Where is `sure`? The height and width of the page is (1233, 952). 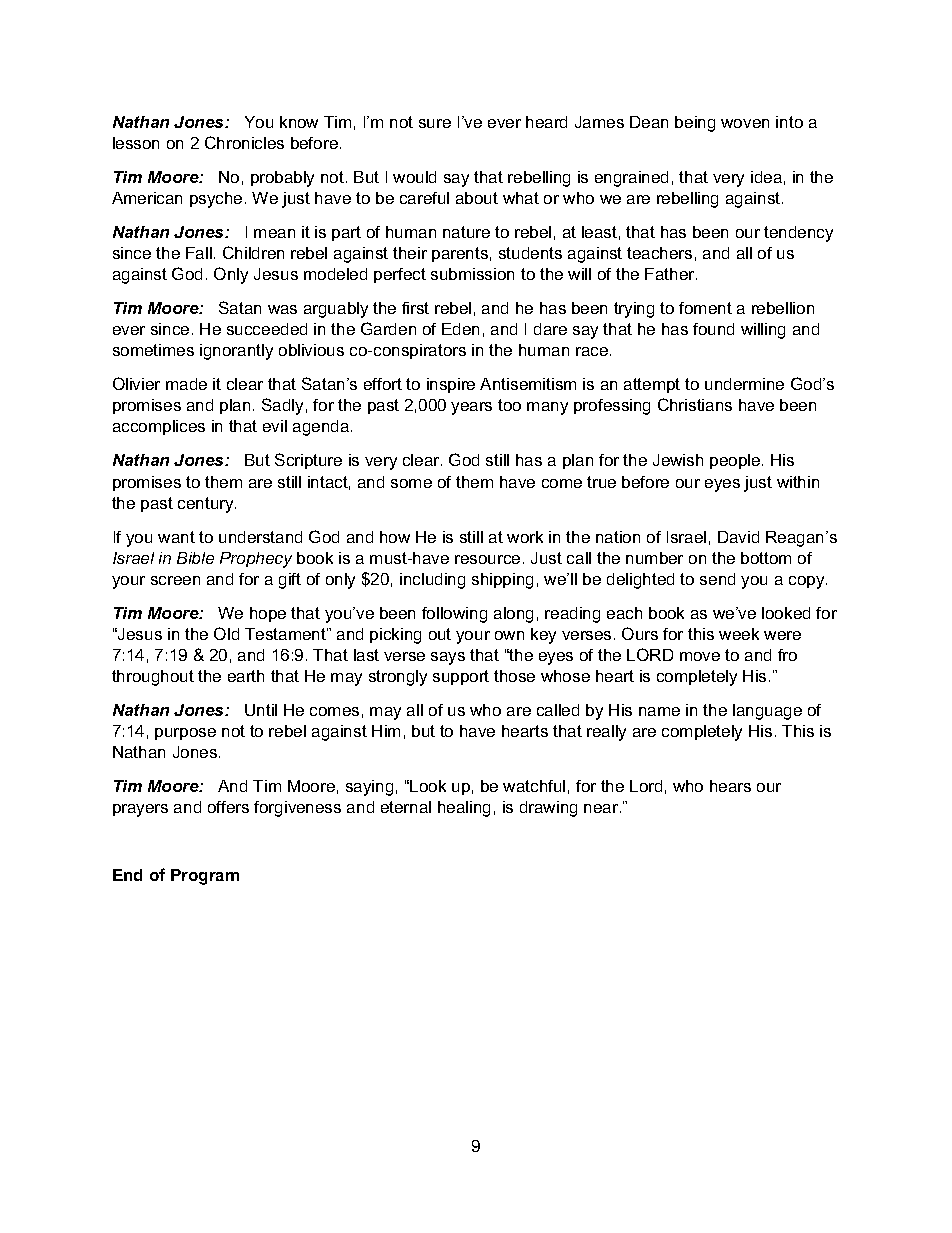 sure is located at coordinates (435, 123).
